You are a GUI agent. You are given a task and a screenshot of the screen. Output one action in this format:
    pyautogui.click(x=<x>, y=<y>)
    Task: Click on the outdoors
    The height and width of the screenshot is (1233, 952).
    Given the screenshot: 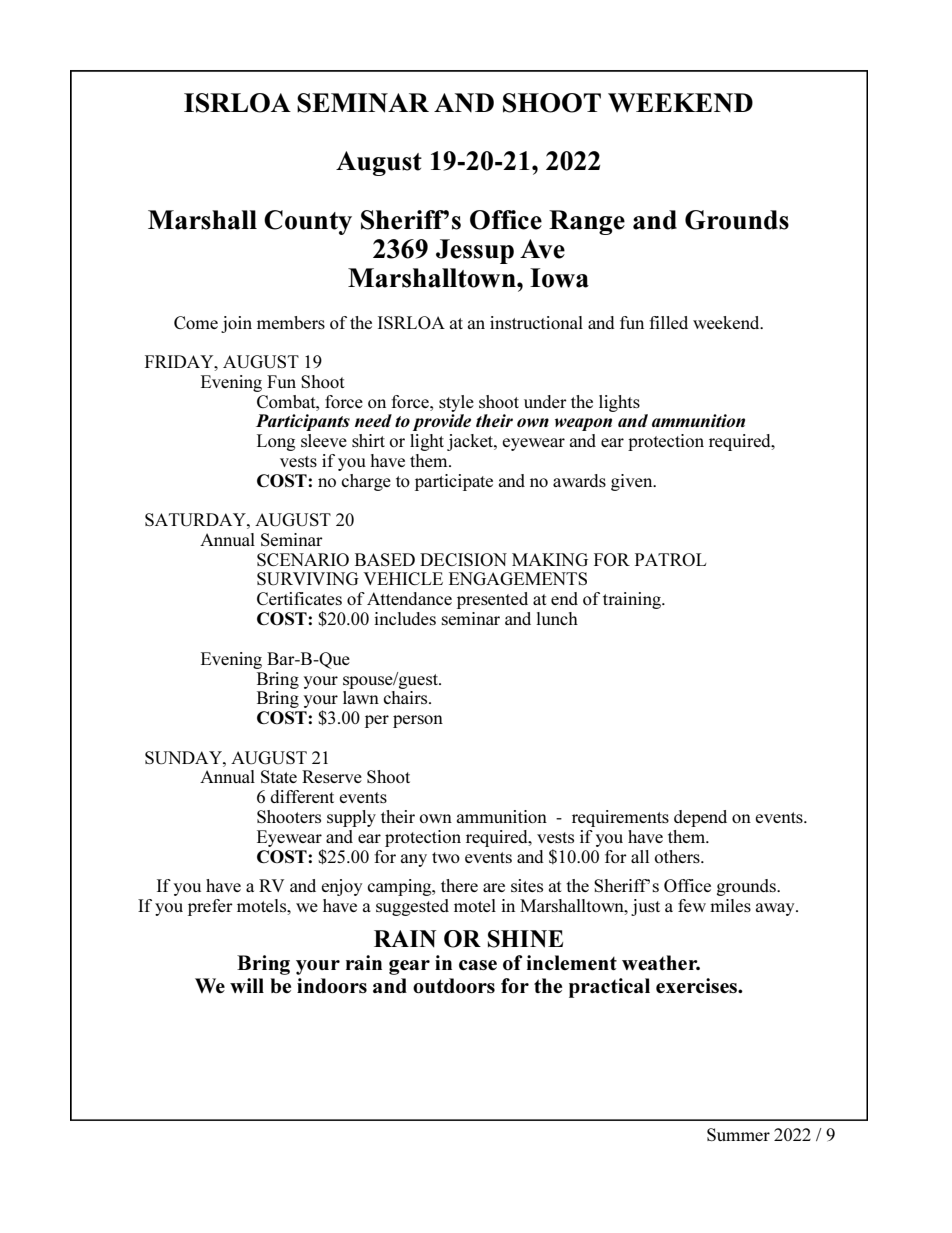 What is the action you would take?
    pyautogui.click(x=454, y=985)
